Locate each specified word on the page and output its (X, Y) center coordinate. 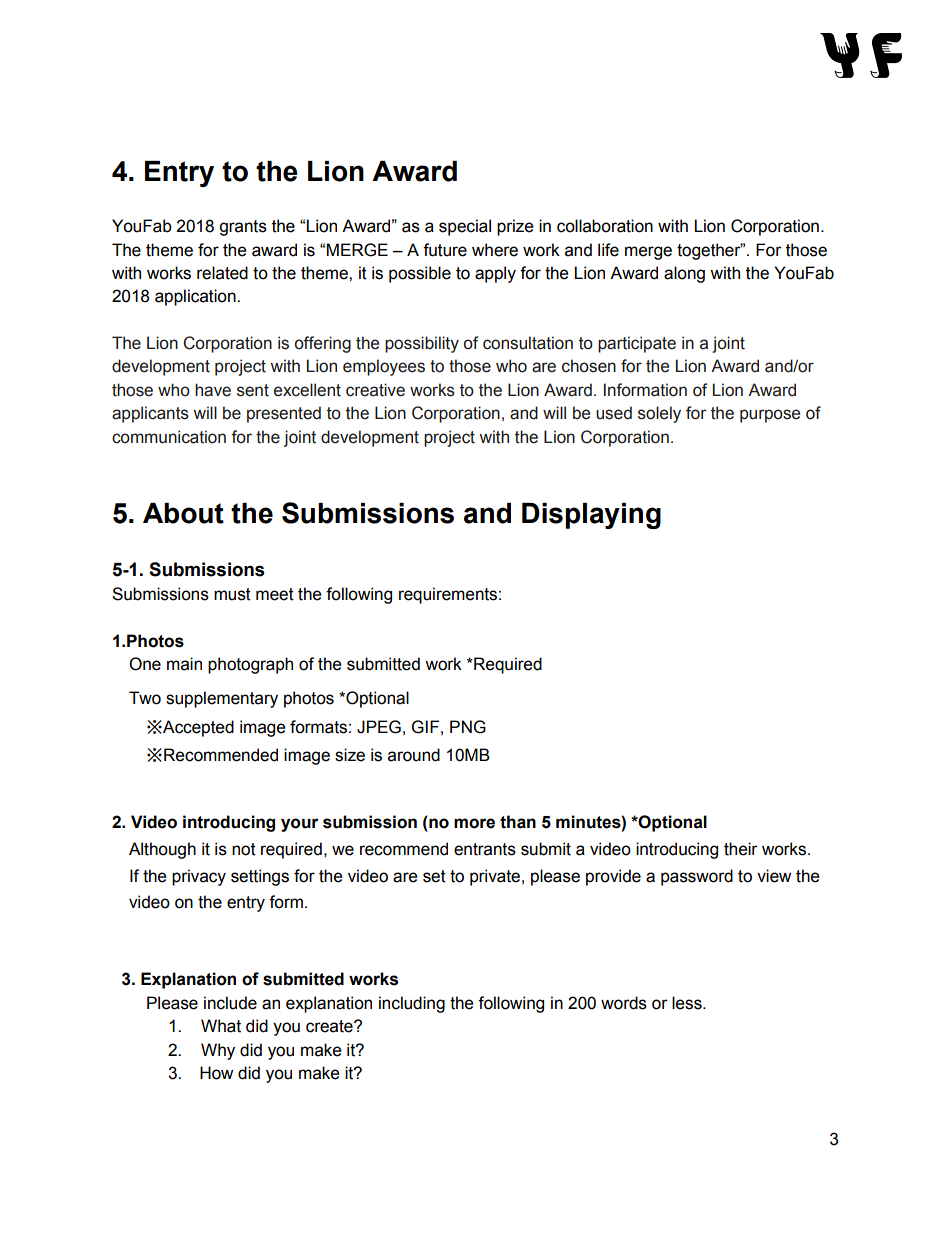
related (222, 273)
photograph (250, 665)
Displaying (591, 516)
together (710, 251)
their (741, 849)
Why (218, 1051)
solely (659, 414)
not (244, 849)
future (445, 250)
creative (375, 390)
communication (169, 437)
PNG (468, 727)
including (412, 1004)
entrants (485, 849)
